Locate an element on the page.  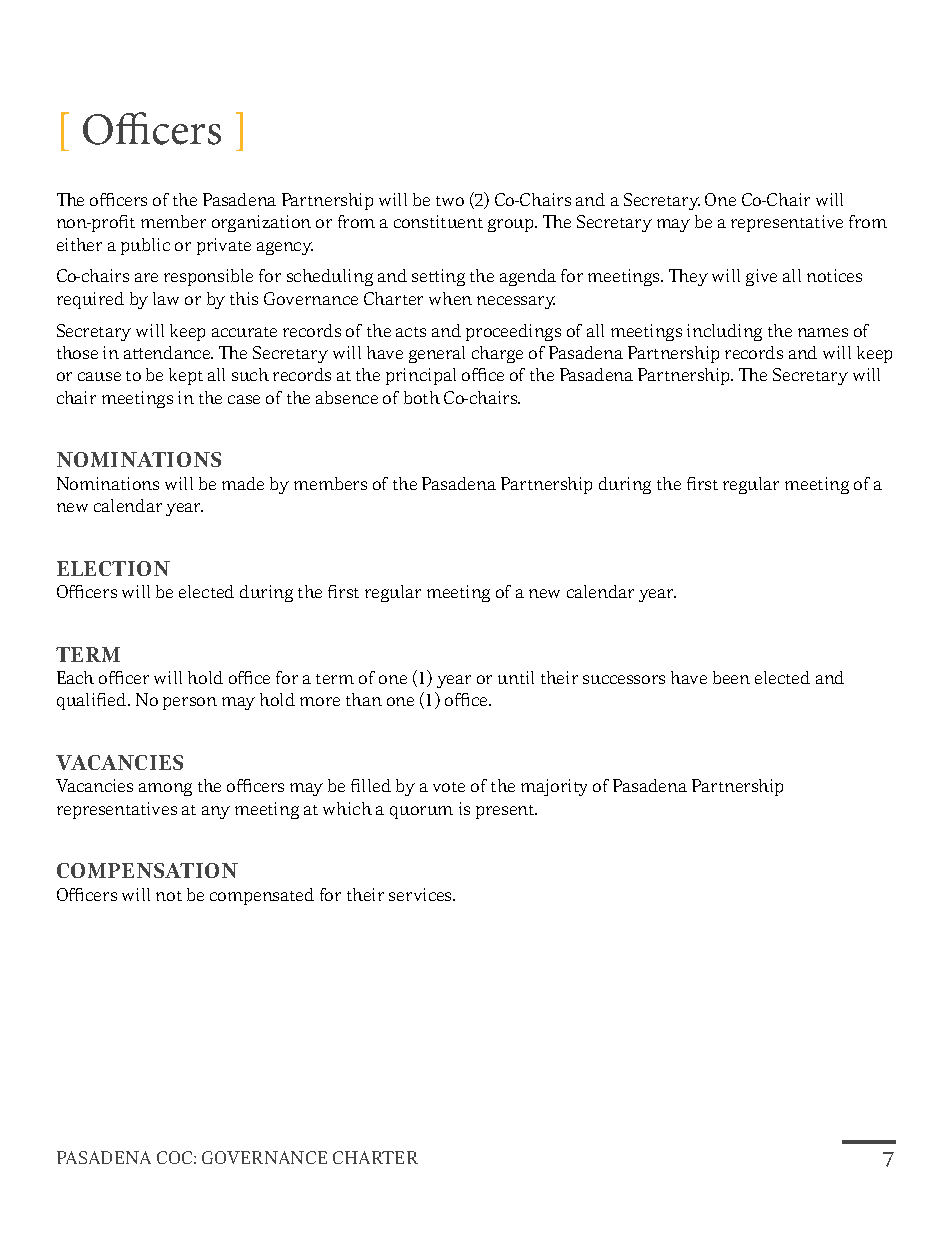
COMPENSATION is located at coordinates (147, 870).
